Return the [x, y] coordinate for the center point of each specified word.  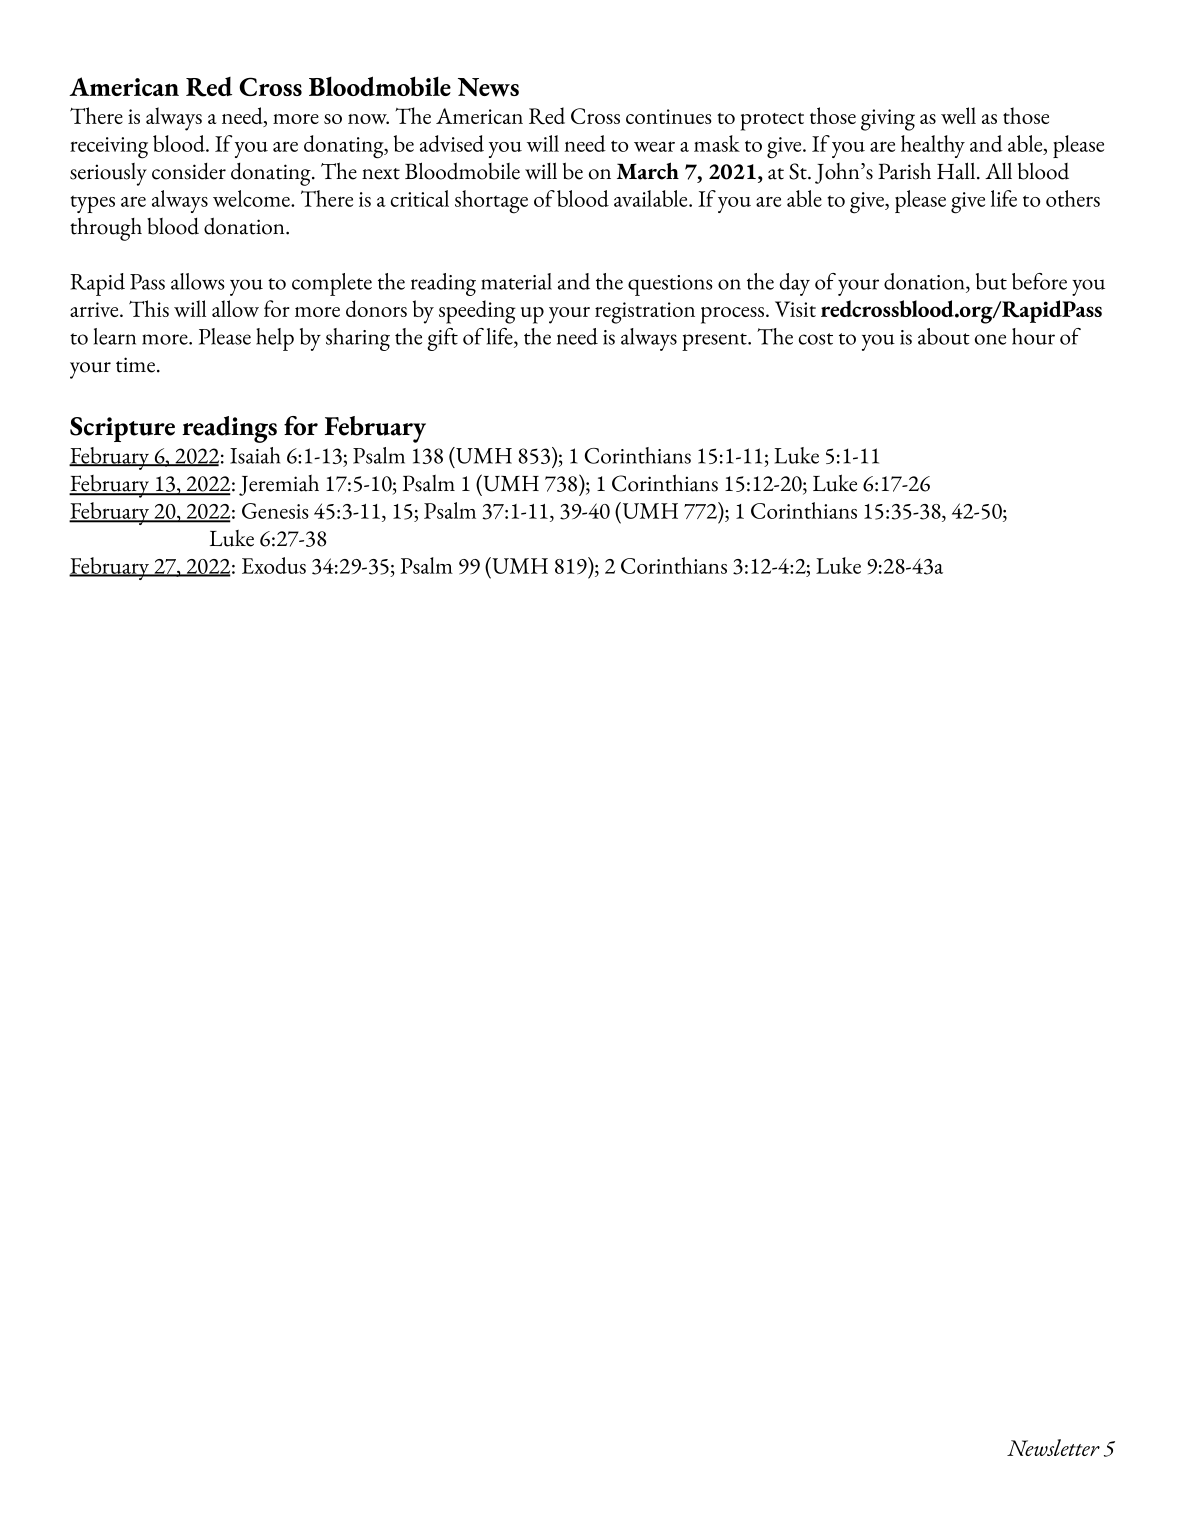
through [106, 229]
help [275, 339]
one [990, 339]
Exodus [274, 565]
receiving [109, 148]
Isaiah [255, 455]
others [1073, 198]
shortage [491, 202]
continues [669, 116]
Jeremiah [279, 485]
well [958, 115]
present [715, 342]
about [944, 336]
